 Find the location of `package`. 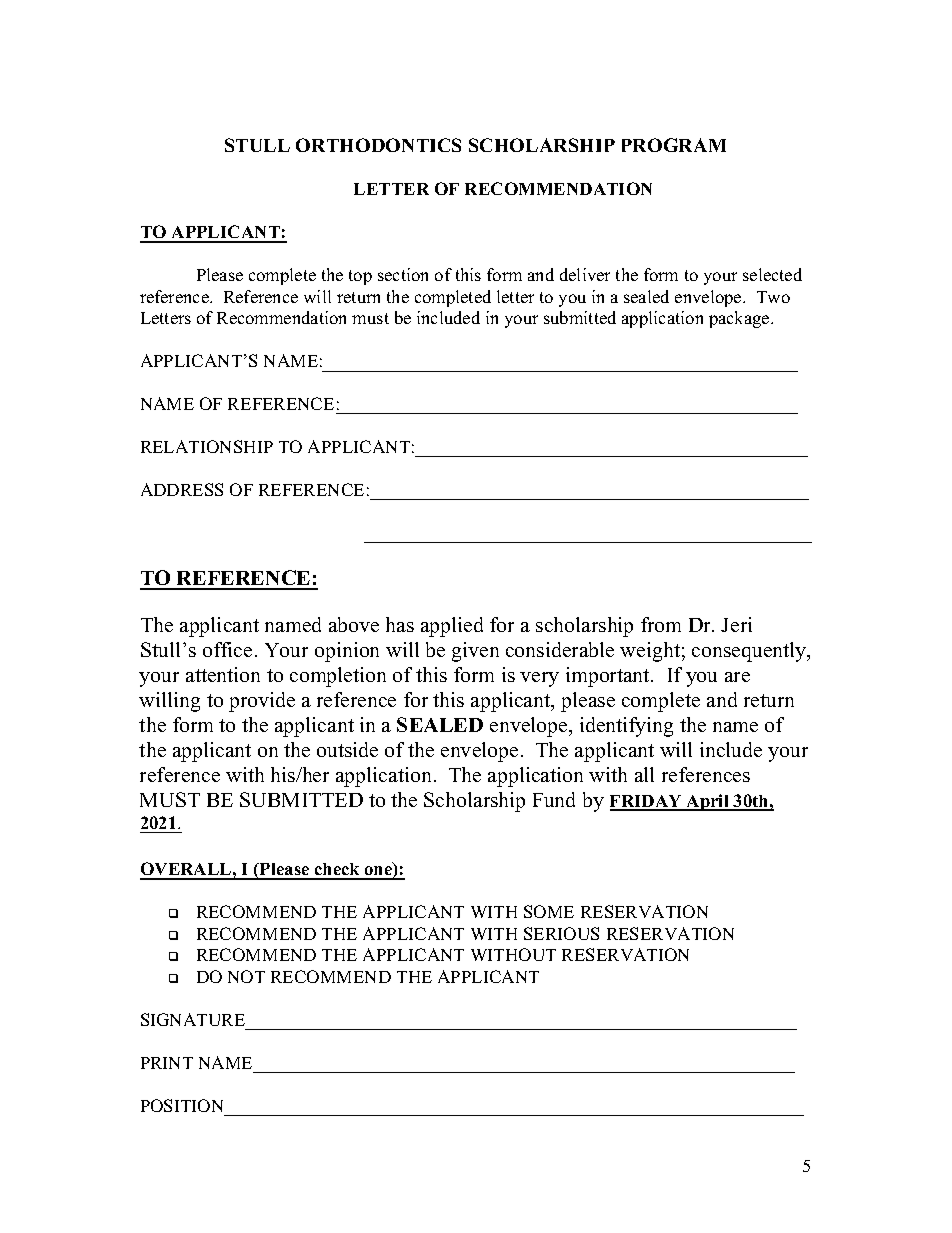

package is located at coordinates (740, 319).
